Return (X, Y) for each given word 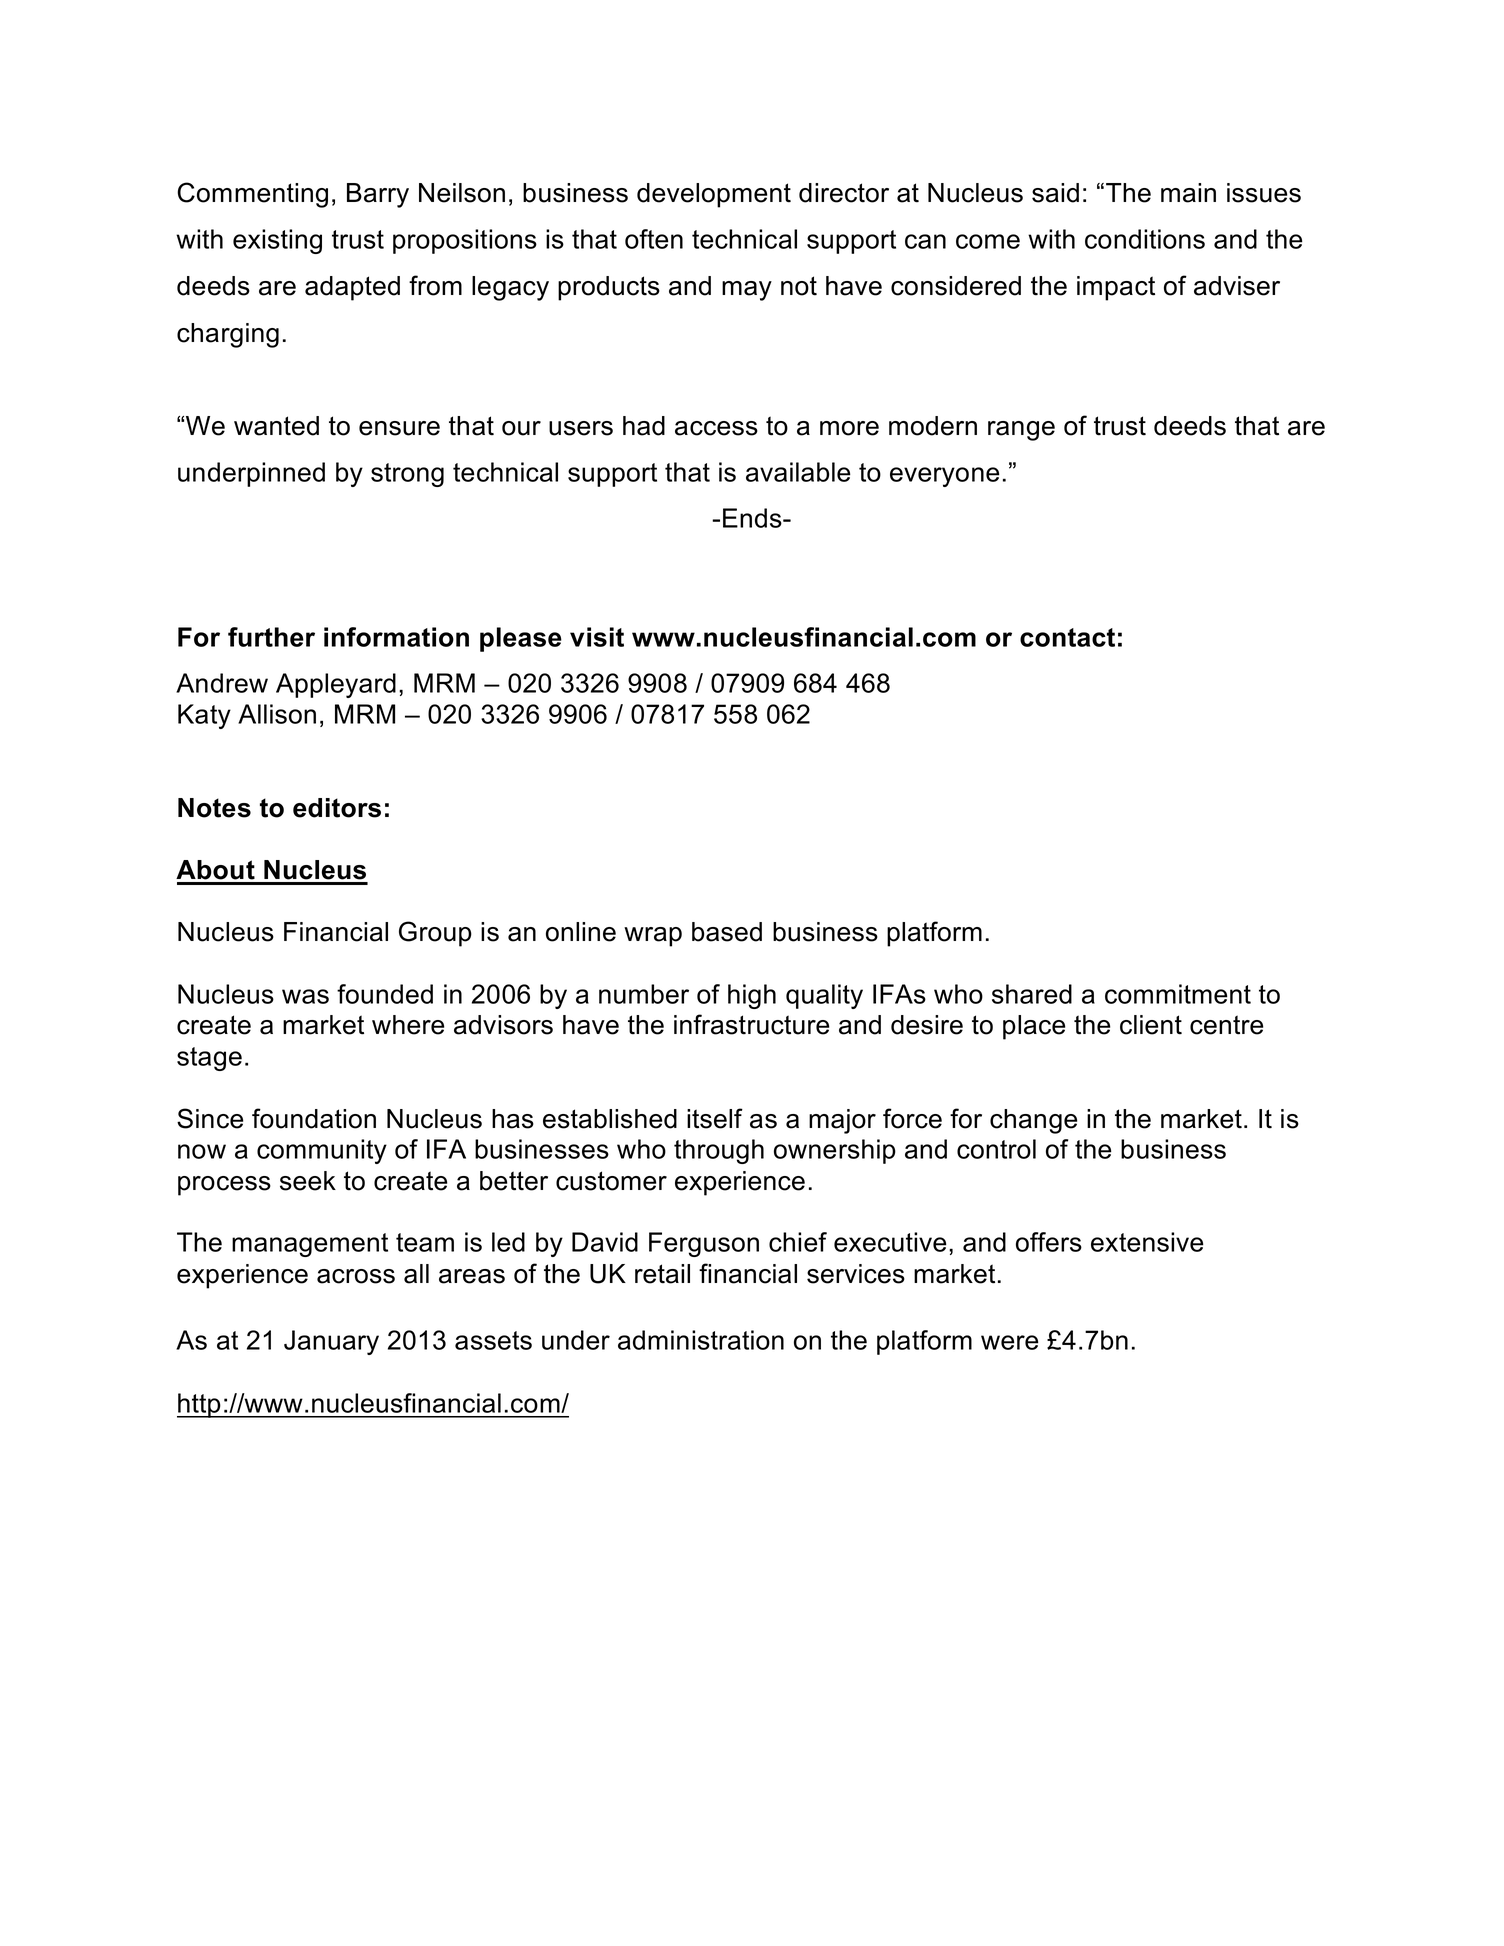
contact (1067, 637)
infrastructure (751, 1024)
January (331, 1342)
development (714, 195)
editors (337, 808)
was (305, 996)
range (1021, 431)
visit (597, 637)
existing (277, 241)
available (798, 472)
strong (407, 475)
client (1151, 1025)
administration (701, 1340)
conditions (1145, 239)
